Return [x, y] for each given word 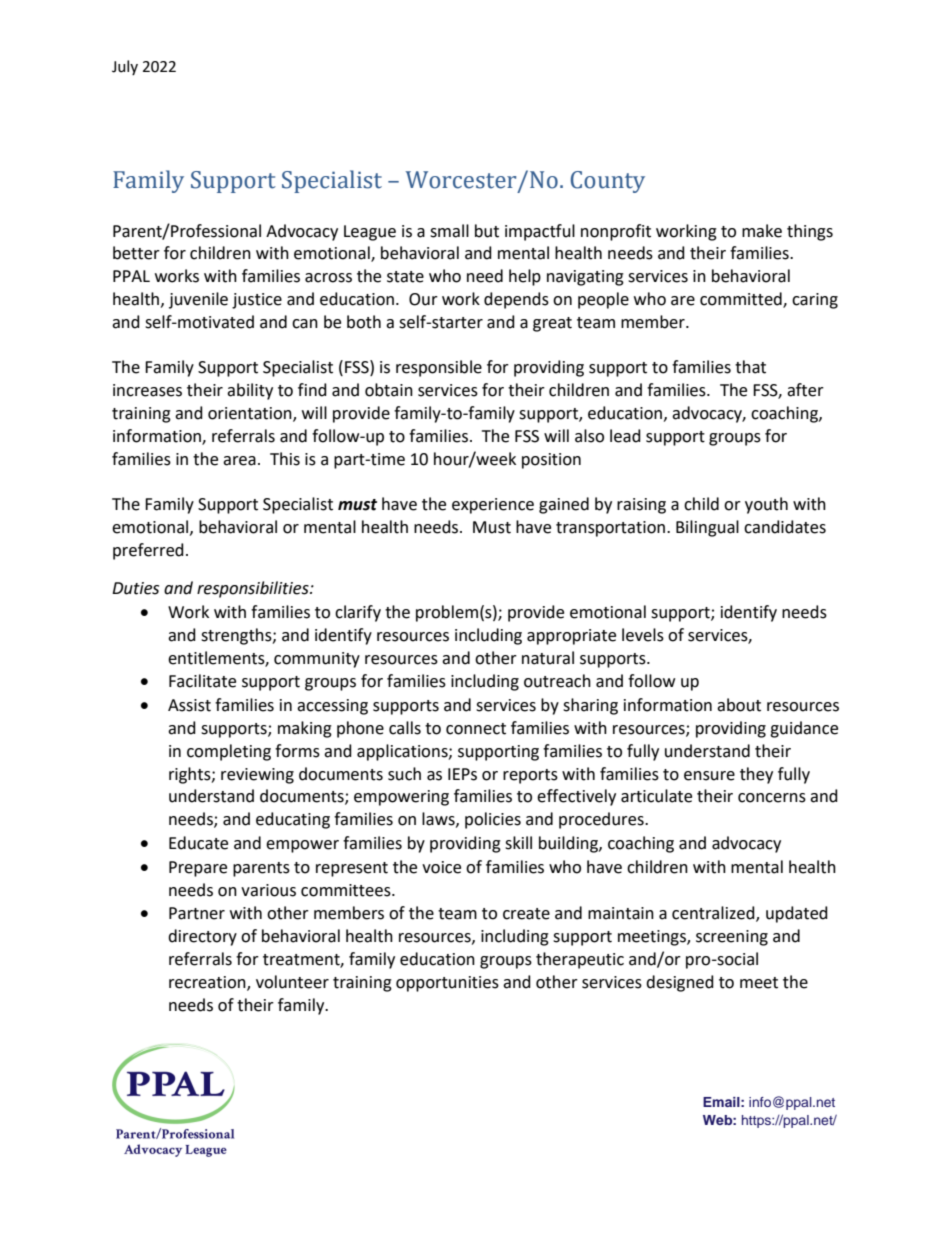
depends [516, 300]
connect [476, 729]
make [762, 231]
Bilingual [707, 528]
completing [229, 752]
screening [732, 938]
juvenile [198, 300]
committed [742, 300]
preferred [148, 551]
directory [202, 937]
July [125, 67]
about [739, 705]
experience [493, 506]
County [608, 182]
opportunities [447, 984]
